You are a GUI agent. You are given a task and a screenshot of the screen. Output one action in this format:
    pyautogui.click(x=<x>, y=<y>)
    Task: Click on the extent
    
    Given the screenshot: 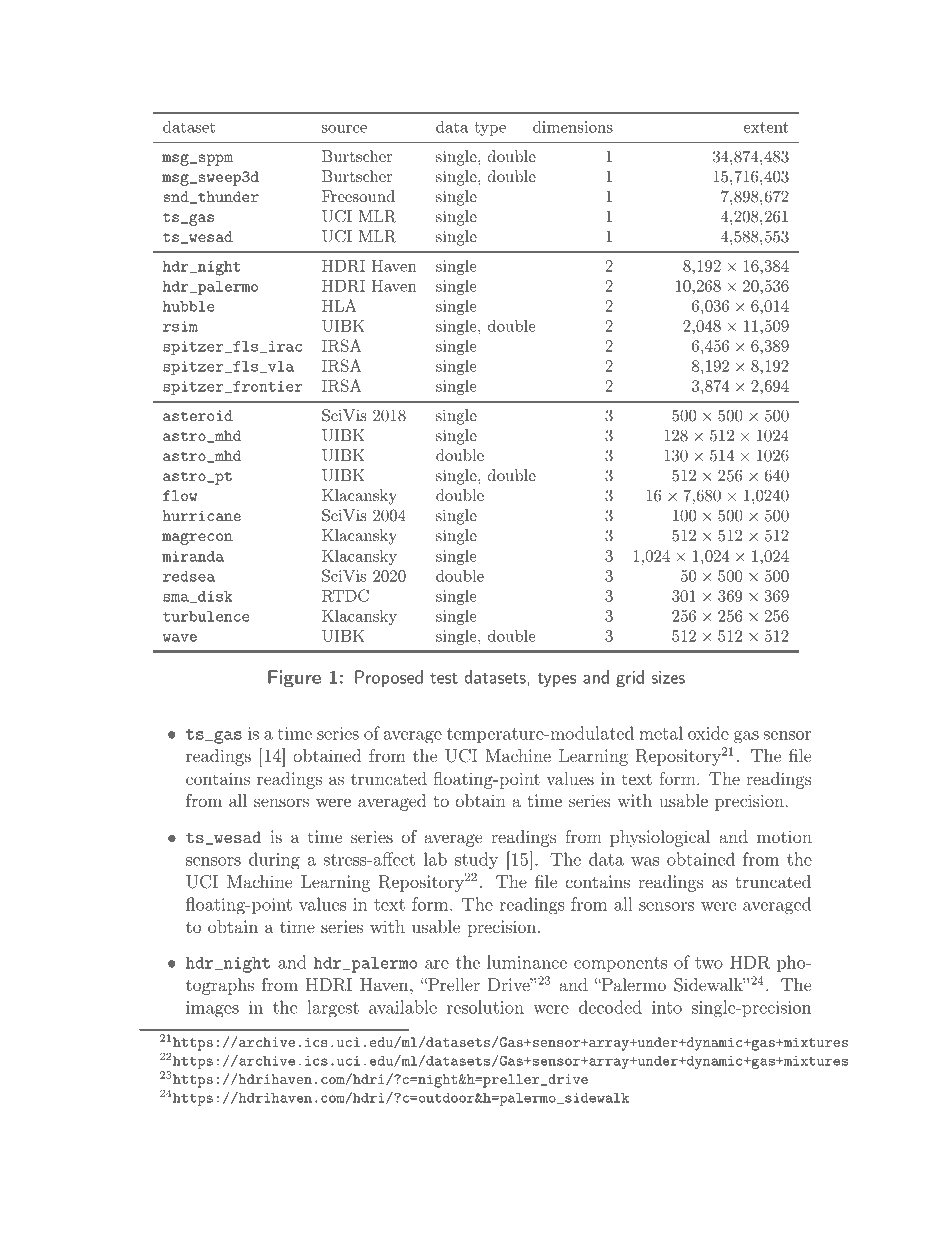 What is the action you would take?
    pyautogui.click(x=766, y=127)
